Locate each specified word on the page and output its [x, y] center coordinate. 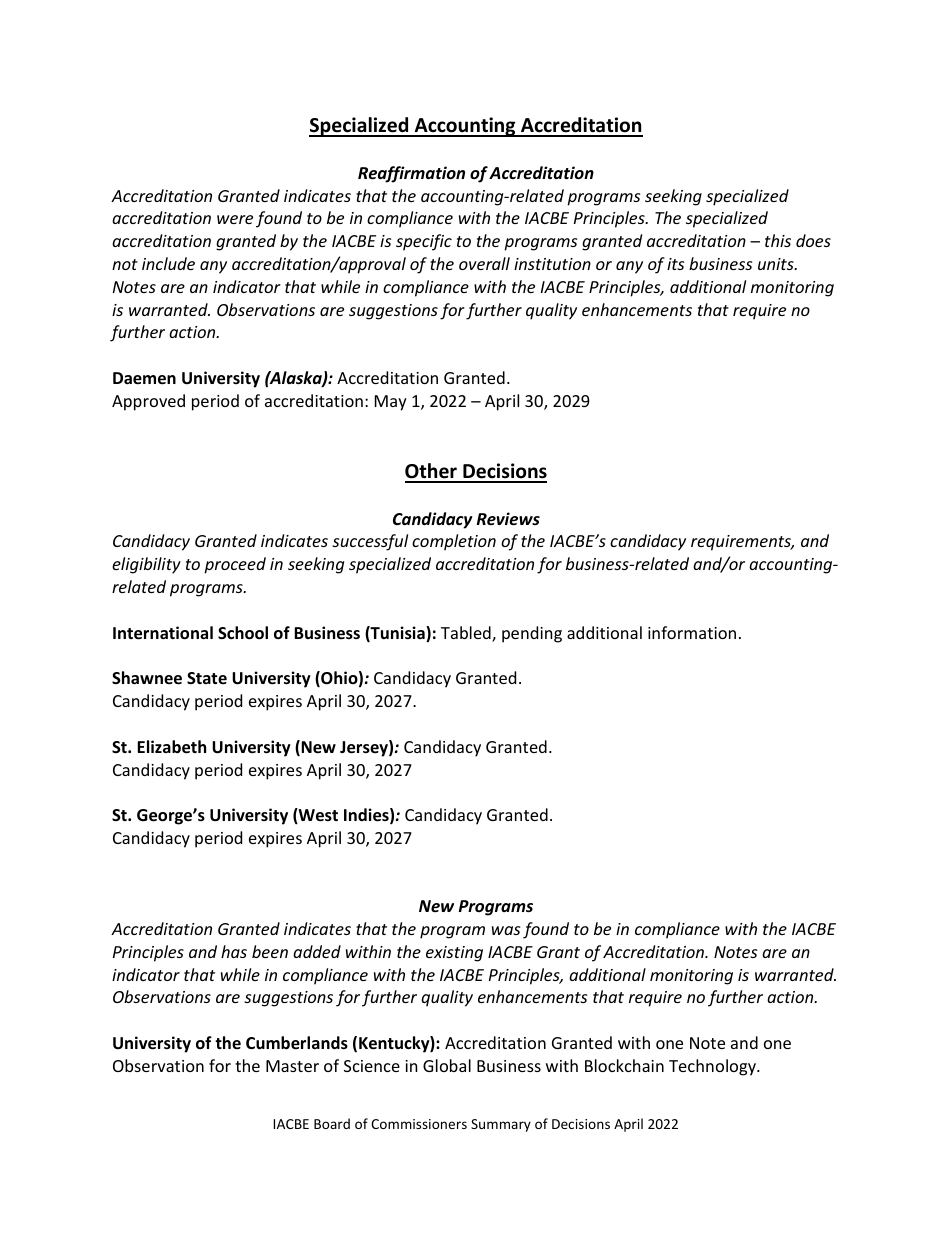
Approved [148, 402]
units [777, 264]
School [243, 633]
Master [292, 1066]
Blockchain [624, 1065]
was [506, 930]
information [692, 632]
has [234, 951]
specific [424, 242]
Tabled [467, 634]
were [235, 219]
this [778, 240]
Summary [501, 1125]
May [391, 403]
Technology [713, 1067]
